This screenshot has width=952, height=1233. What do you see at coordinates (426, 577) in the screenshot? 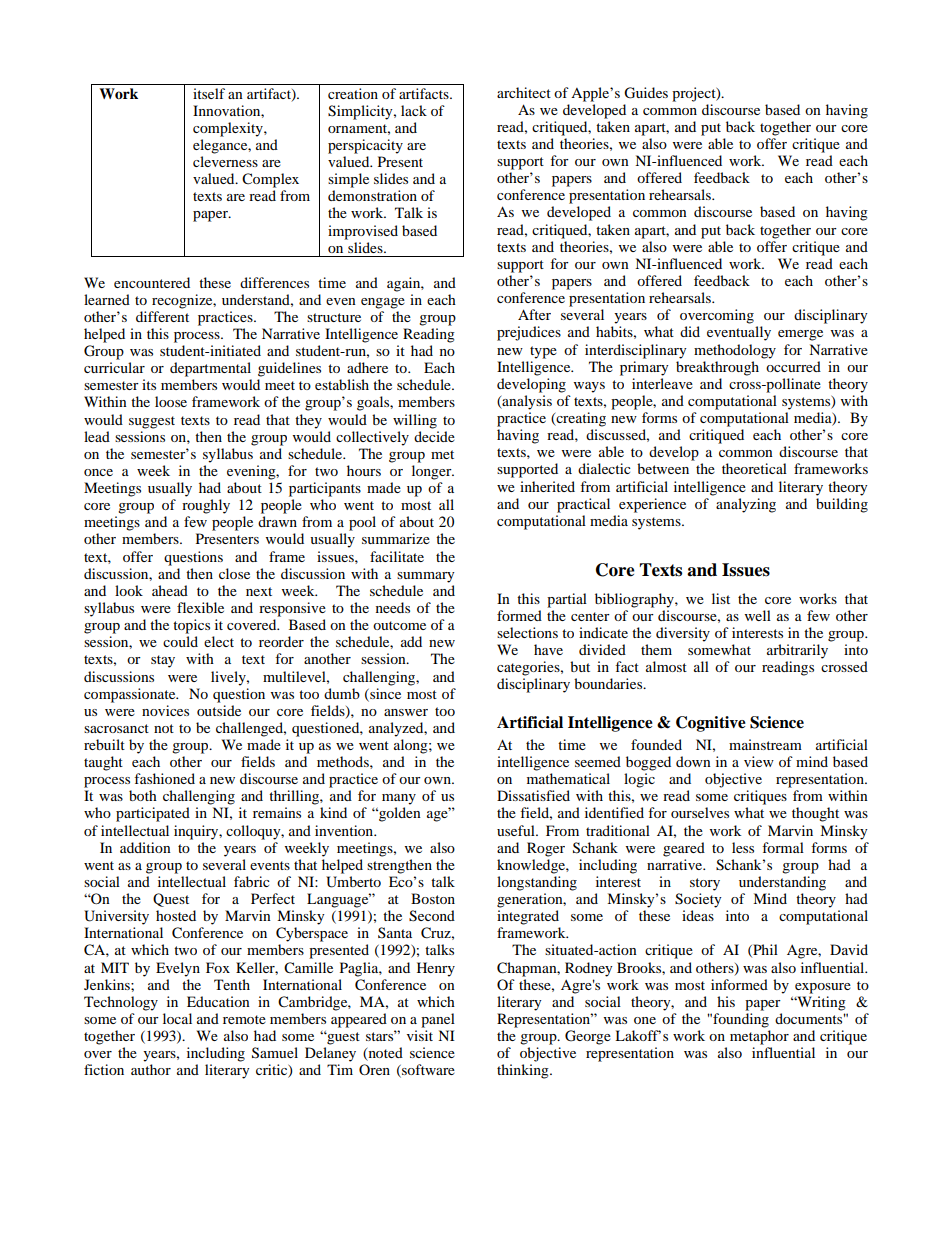
I see `summary` at bounding box center [426, 577].
